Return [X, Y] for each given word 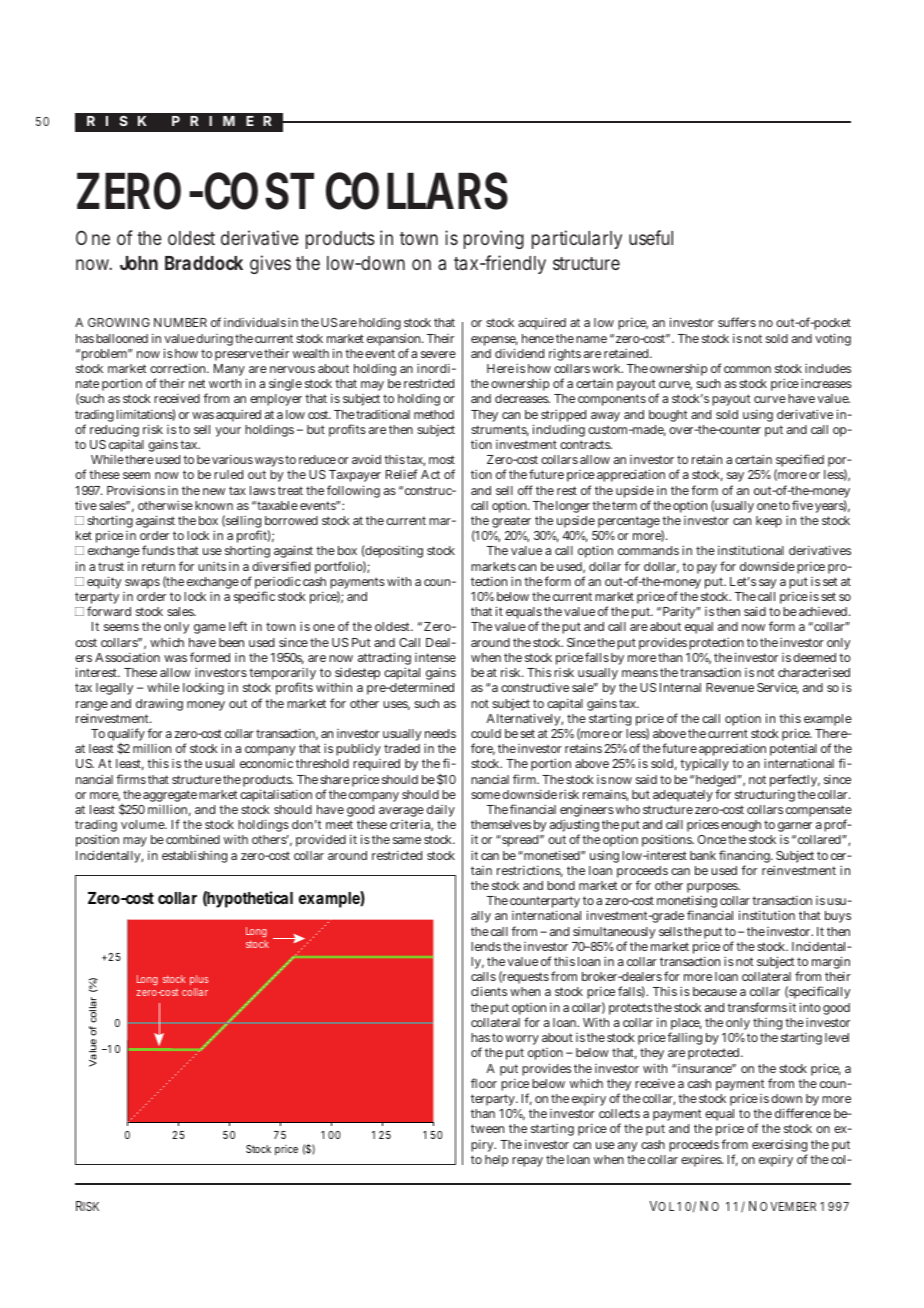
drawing [159, 704]
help [496, 1161]
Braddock [204, 263]
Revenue [730, 687]
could [486, 733]
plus [199, 980]
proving [494, 239]
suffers [737, 322]
